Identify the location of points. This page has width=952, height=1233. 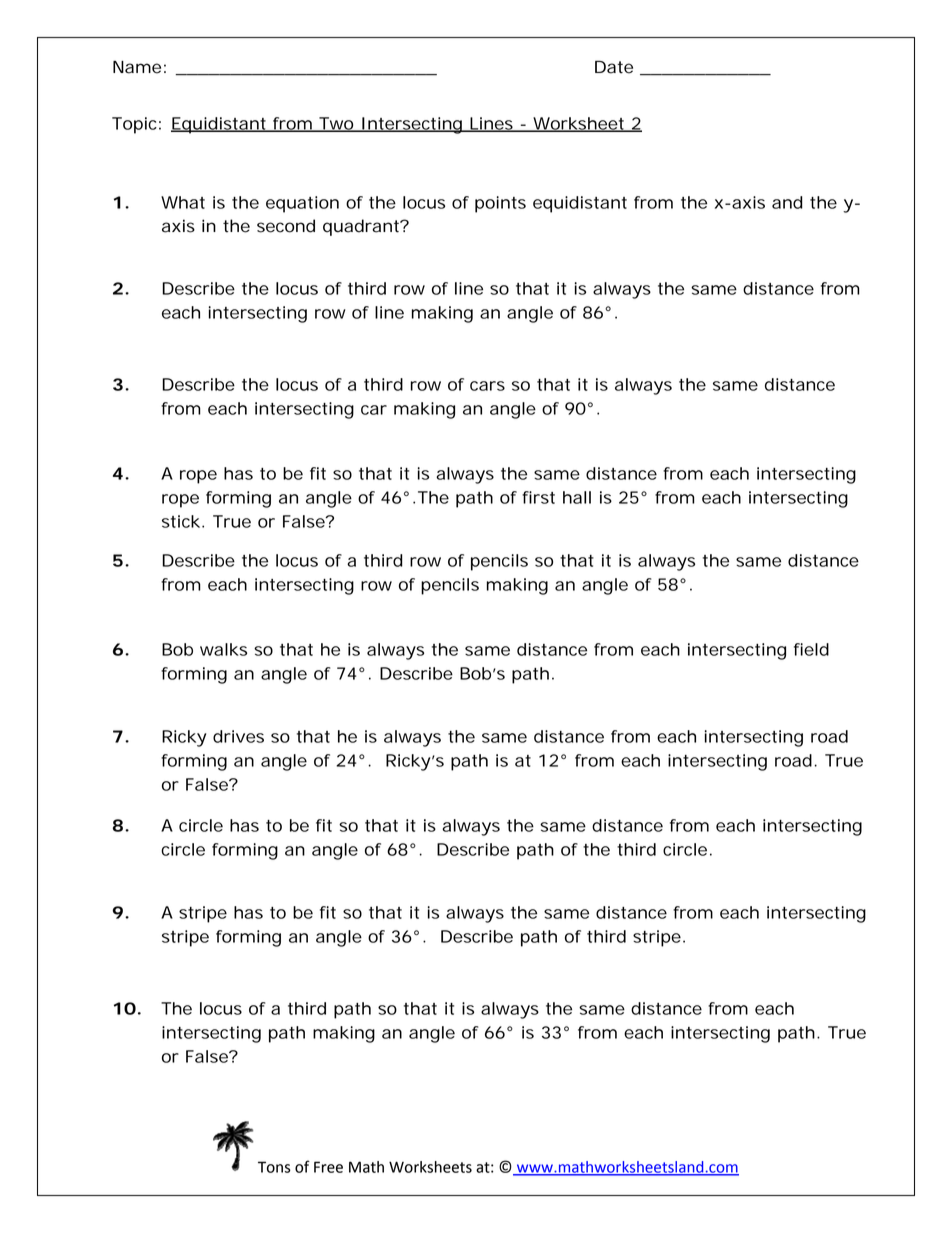
(500, 204).
